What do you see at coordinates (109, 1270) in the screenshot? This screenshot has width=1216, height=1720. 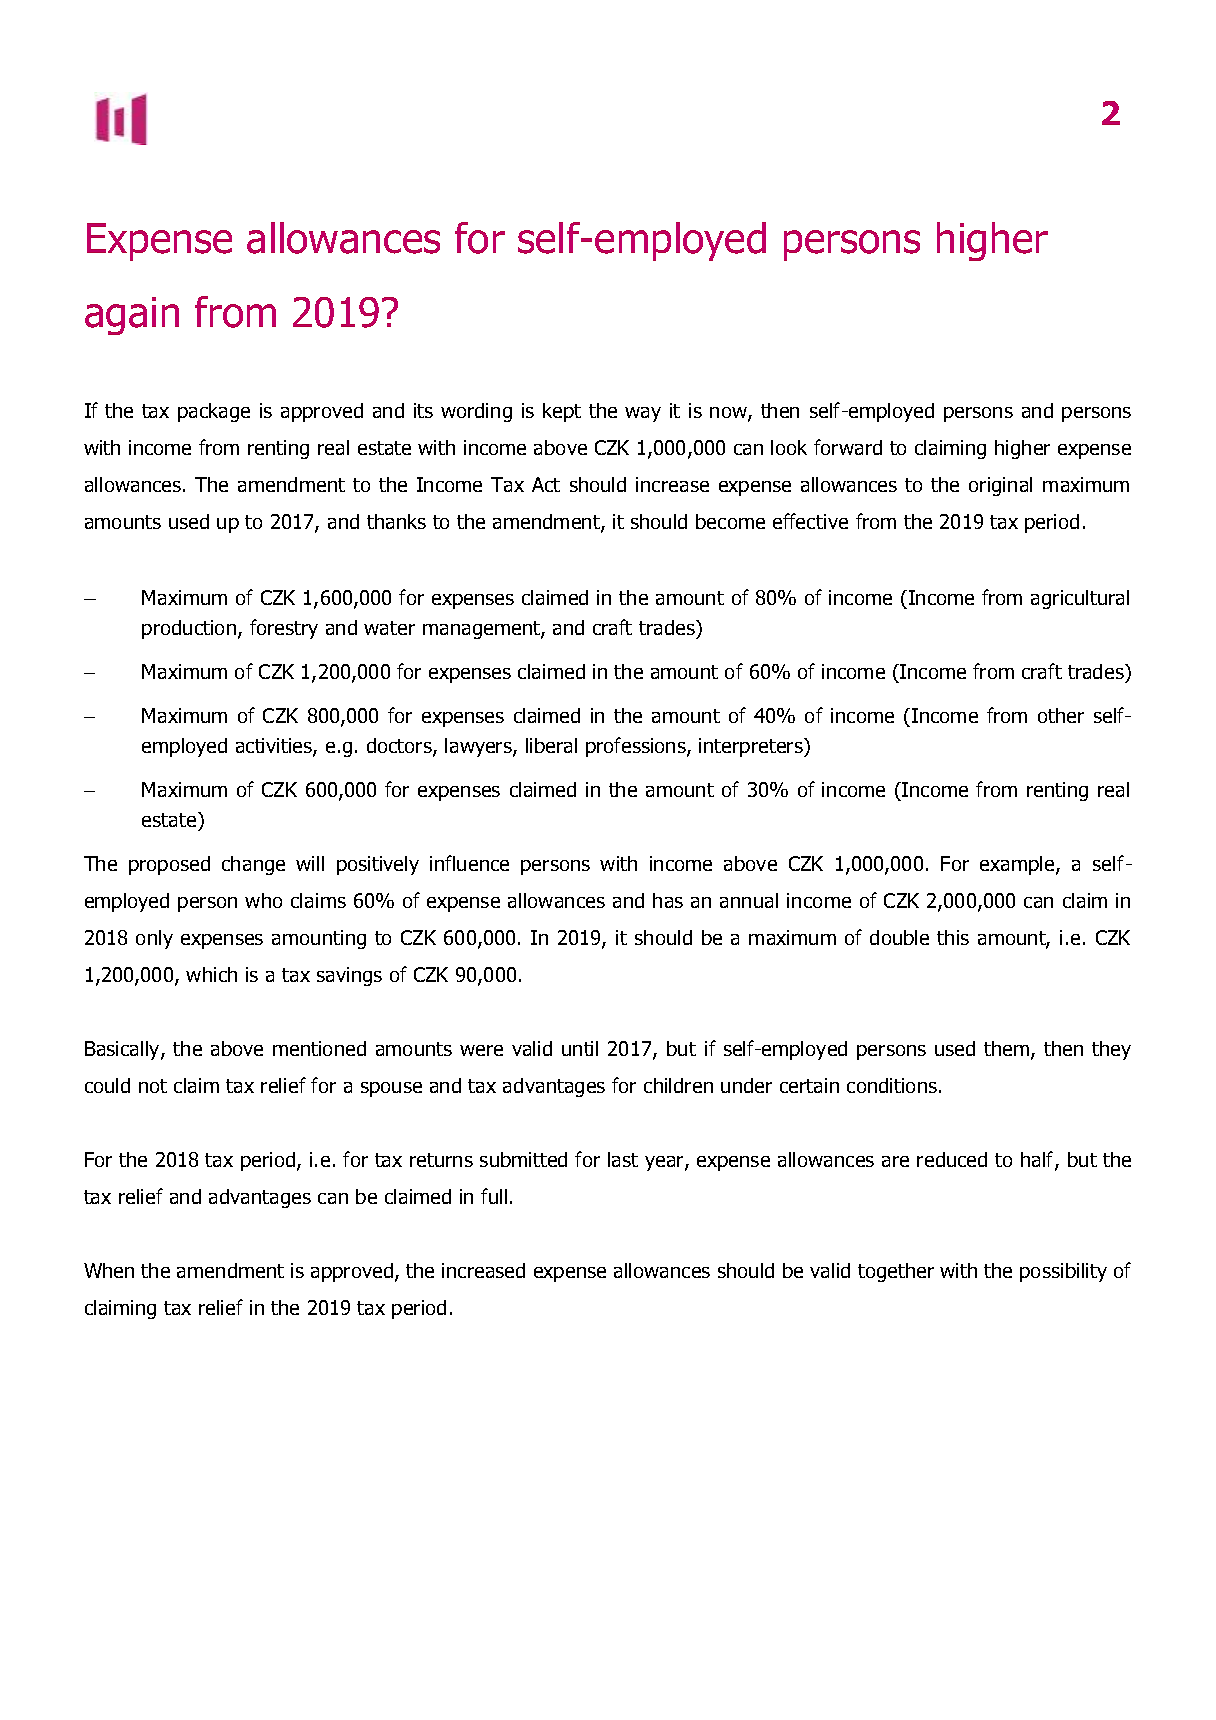 I see `When` at bounding box center [109, 1270].
